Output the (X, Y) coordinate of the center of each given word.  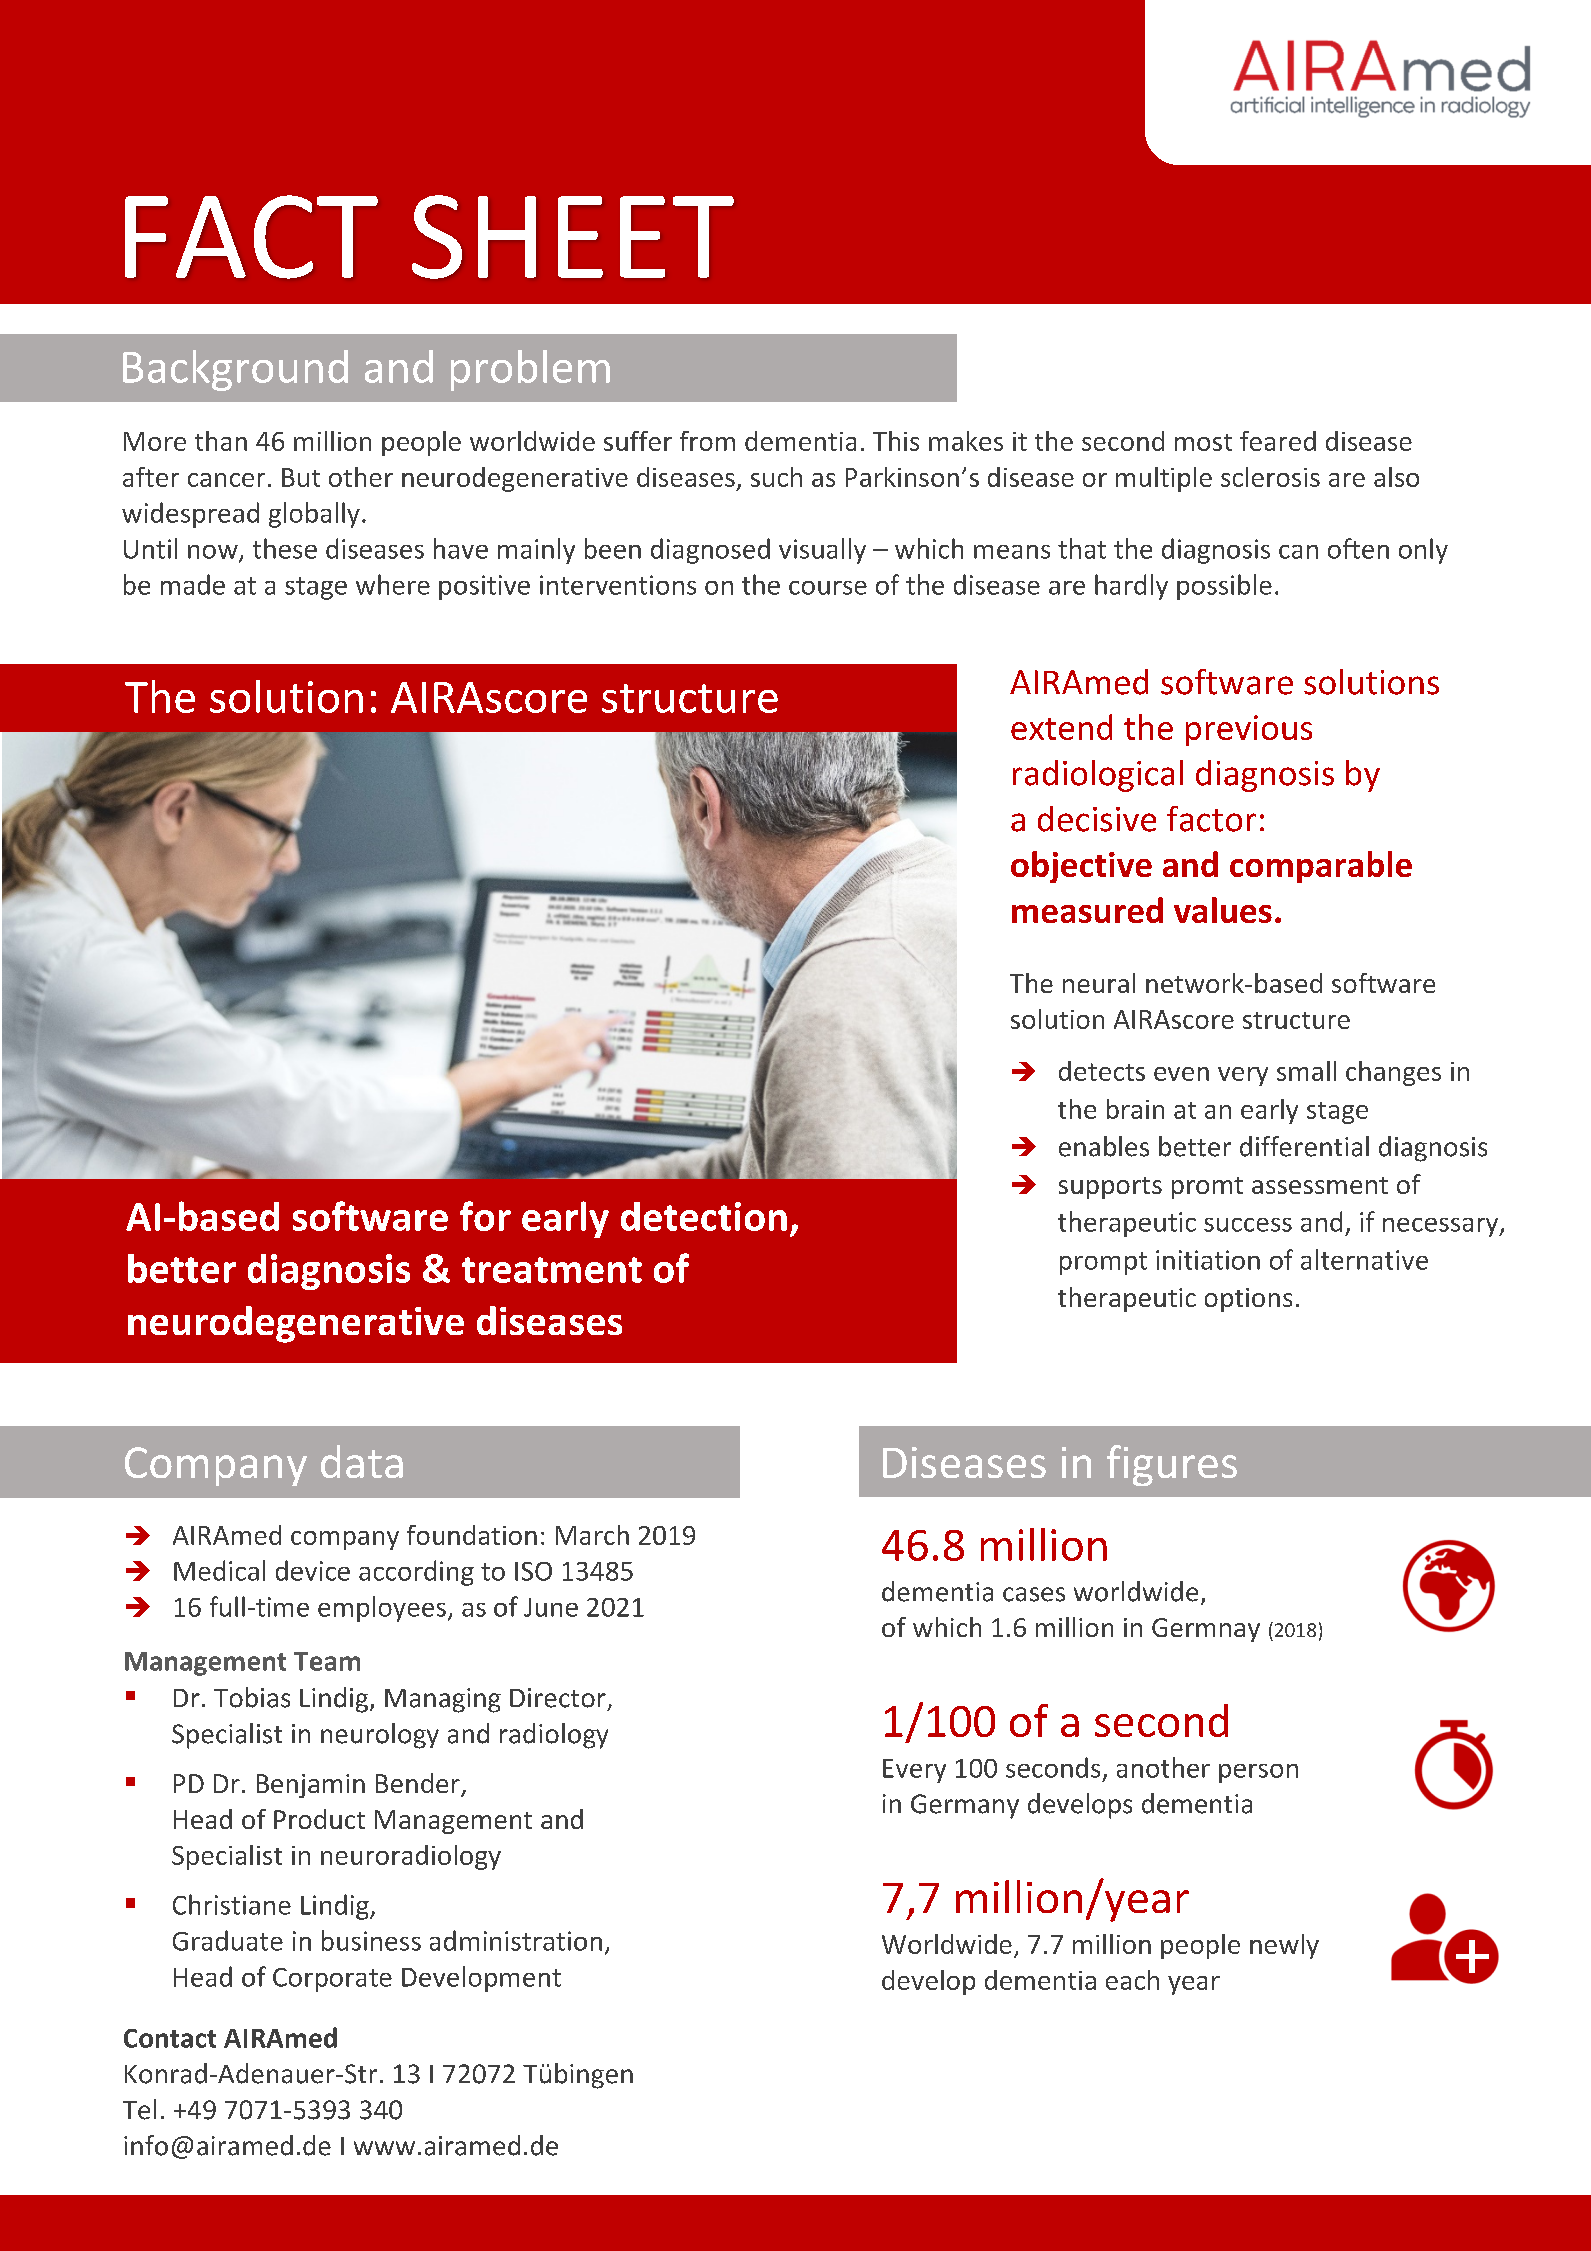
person (1258, 1773)
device (313, 1570)
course (828, 588)
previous (1249, 730)
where (393, 584)
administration (516, 1940)
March (592, 1535)
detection (704, 1216)
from (707, 441)
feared (1278, 441)
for (485, 1216)
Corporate (332, 1980)
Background (235, 370)
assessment (1320, 1185)
